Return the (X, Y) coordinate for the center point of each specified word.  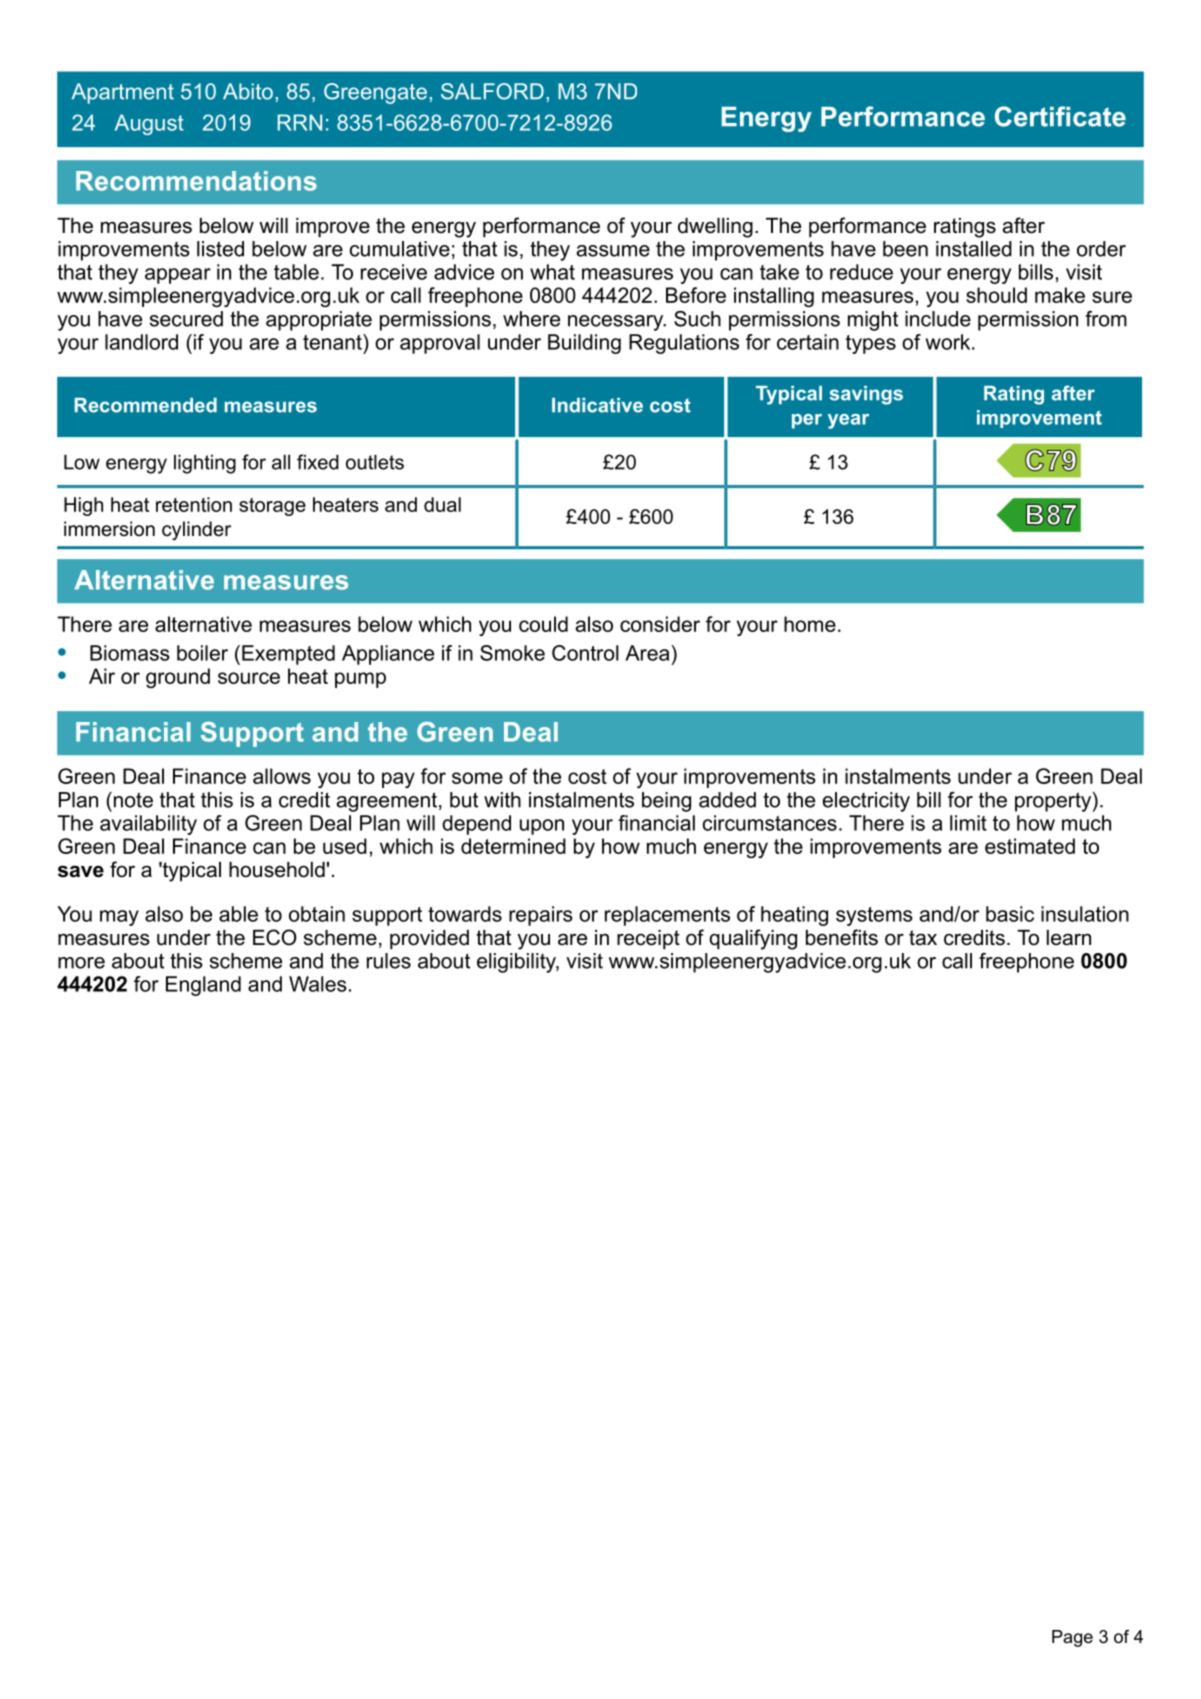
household (277, 870)
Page (1072, 1638)
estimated (1030, 846)
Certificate (1060, 116)
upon (542, 827)
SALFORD (492, 91)
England (203, 986)
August (149, 124)
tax (923, 938)
